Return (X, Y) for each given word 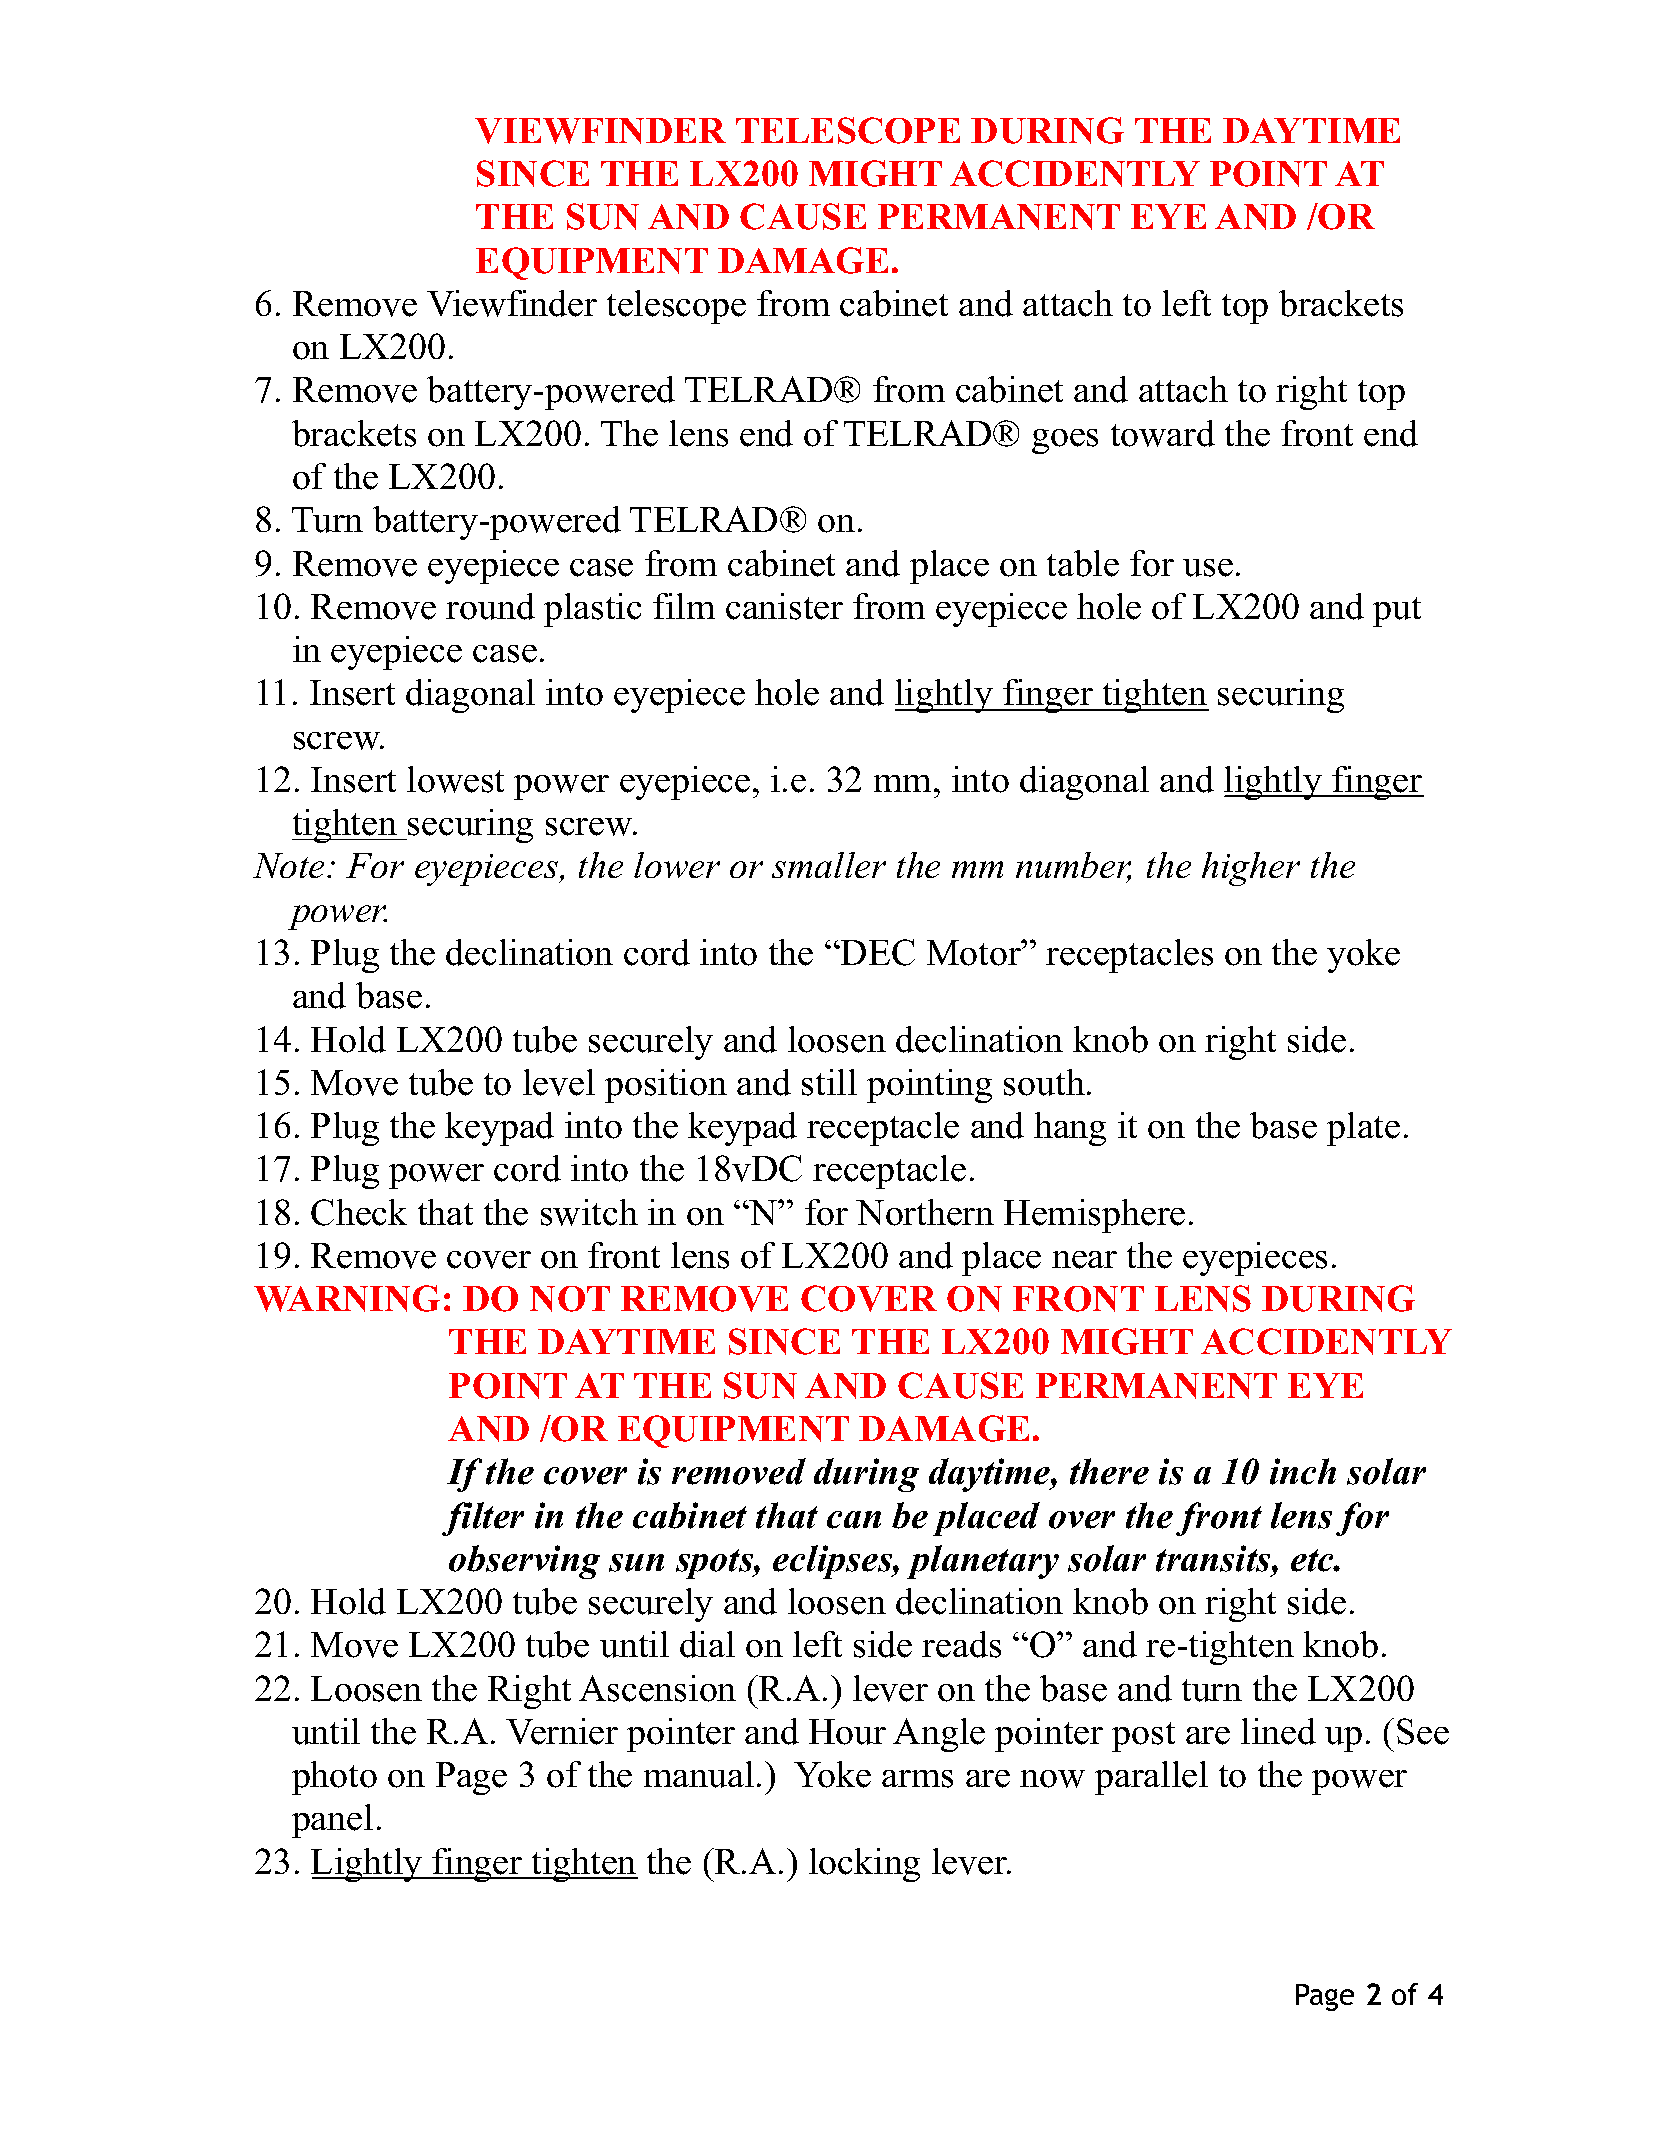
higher (1251, 869)
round (490, 606)
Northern (925, 1212)
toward (1163, 433)
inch (1303, 1471)
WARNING (347, 1298)
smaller (829, 865)
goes (1065, 441)
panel (332, 1821)
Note (290, 865)
